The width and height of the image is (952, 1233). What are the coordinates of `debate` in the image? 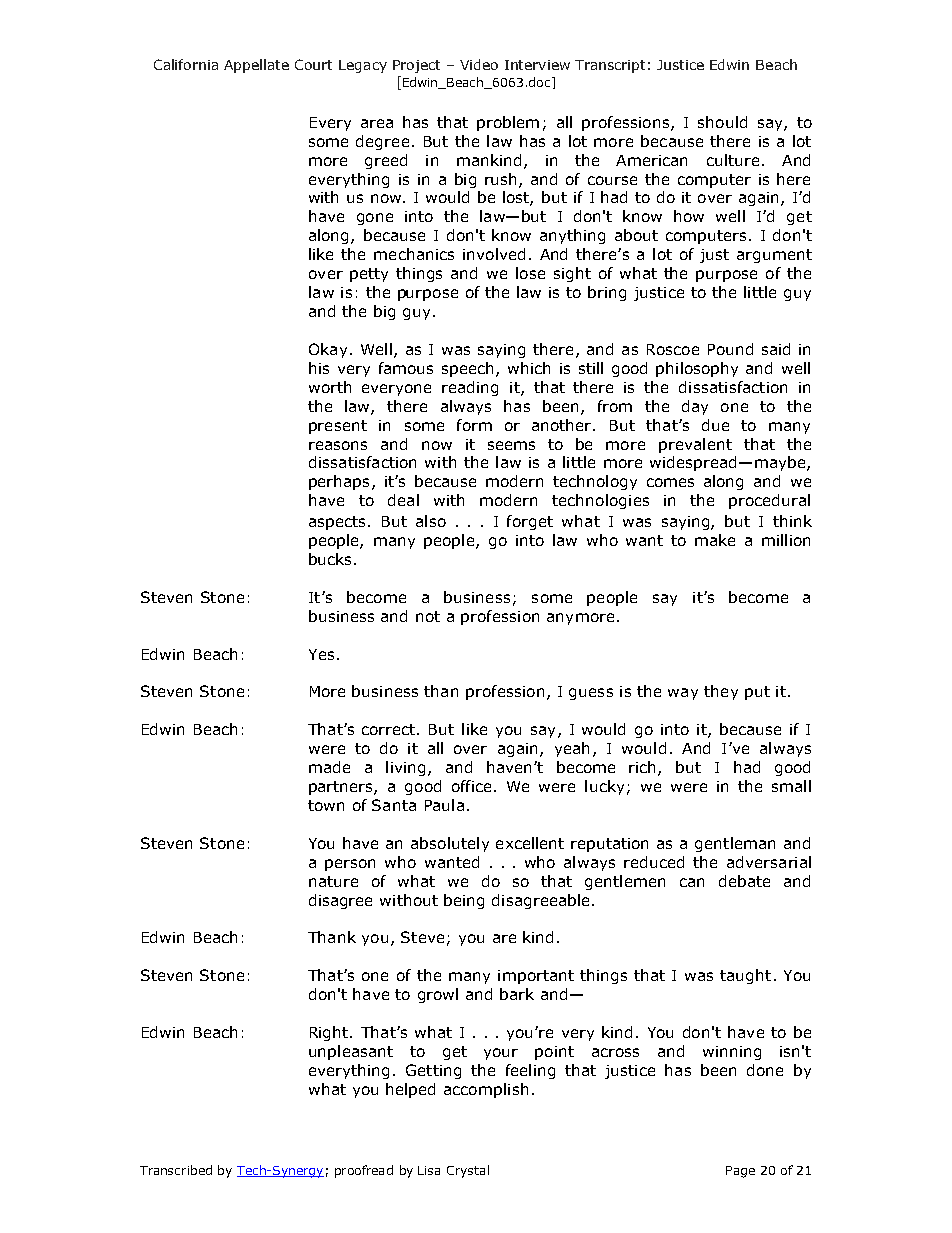 It's located at (744, 881).
